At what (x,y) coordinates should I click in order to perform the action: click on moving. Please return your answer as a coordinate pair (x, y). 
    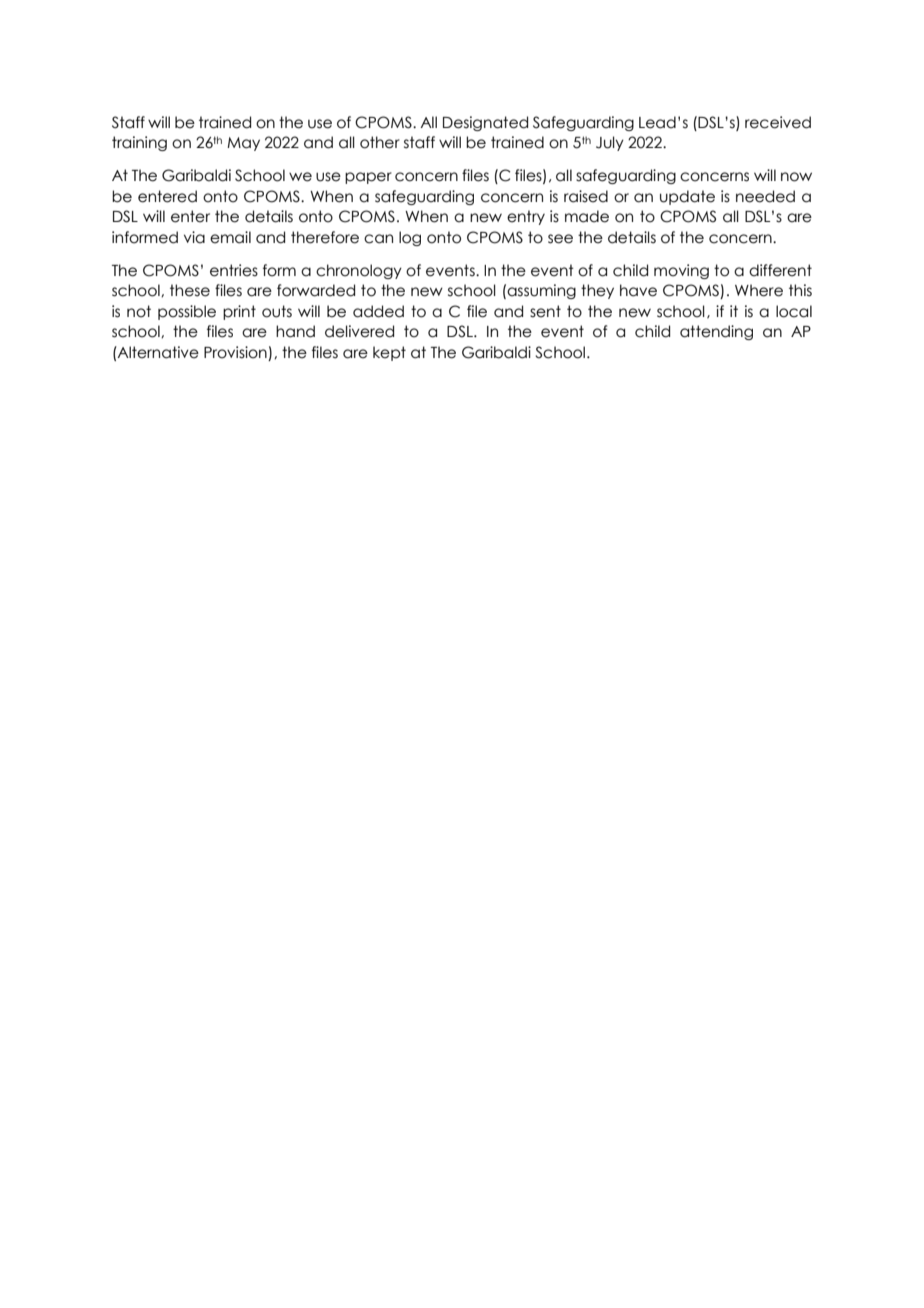
    Looking at the image, I should click on (681, 271).
